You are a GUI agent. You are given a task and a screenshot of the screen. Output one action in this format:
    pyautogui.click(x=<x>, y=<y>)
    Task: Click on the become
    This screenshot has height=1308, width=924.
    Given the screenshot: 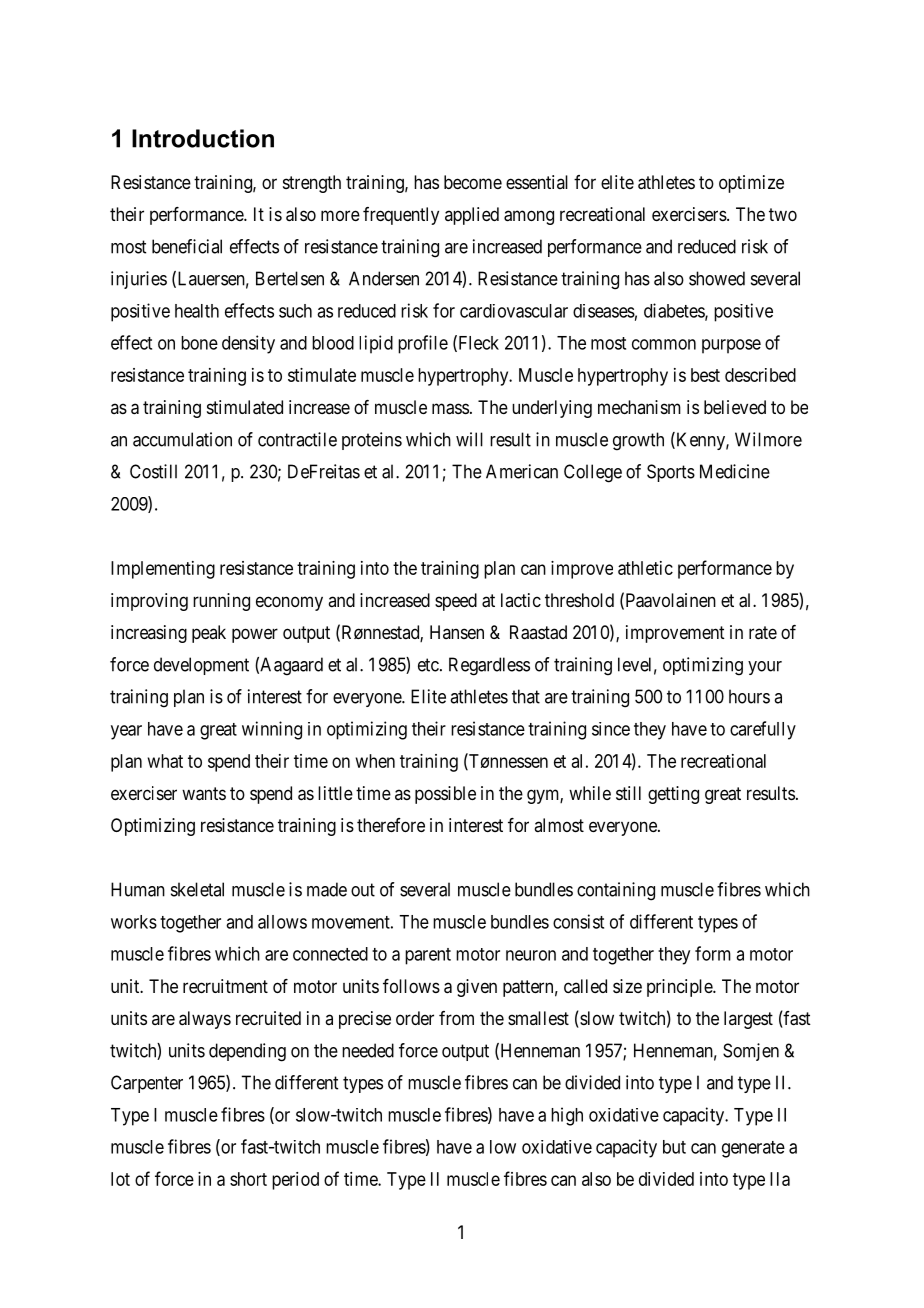 What is the action you would take?
    pyautogui.click(x=473, y=182)
